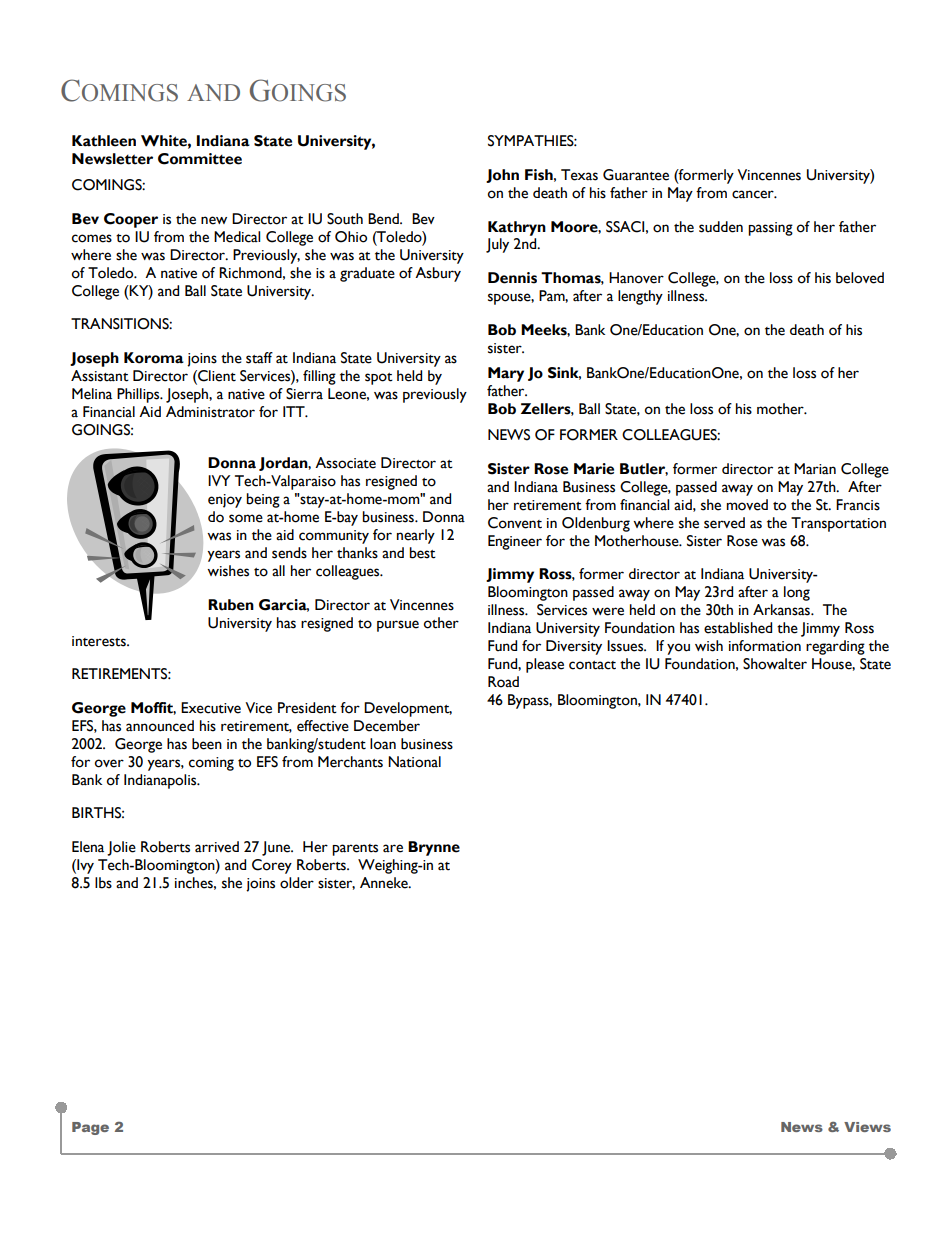 The height and width of the document is (1233, 952). What do you see at coordinates (515, 523) in the document?
I see `Convent` at bounding box center [515, 523].
